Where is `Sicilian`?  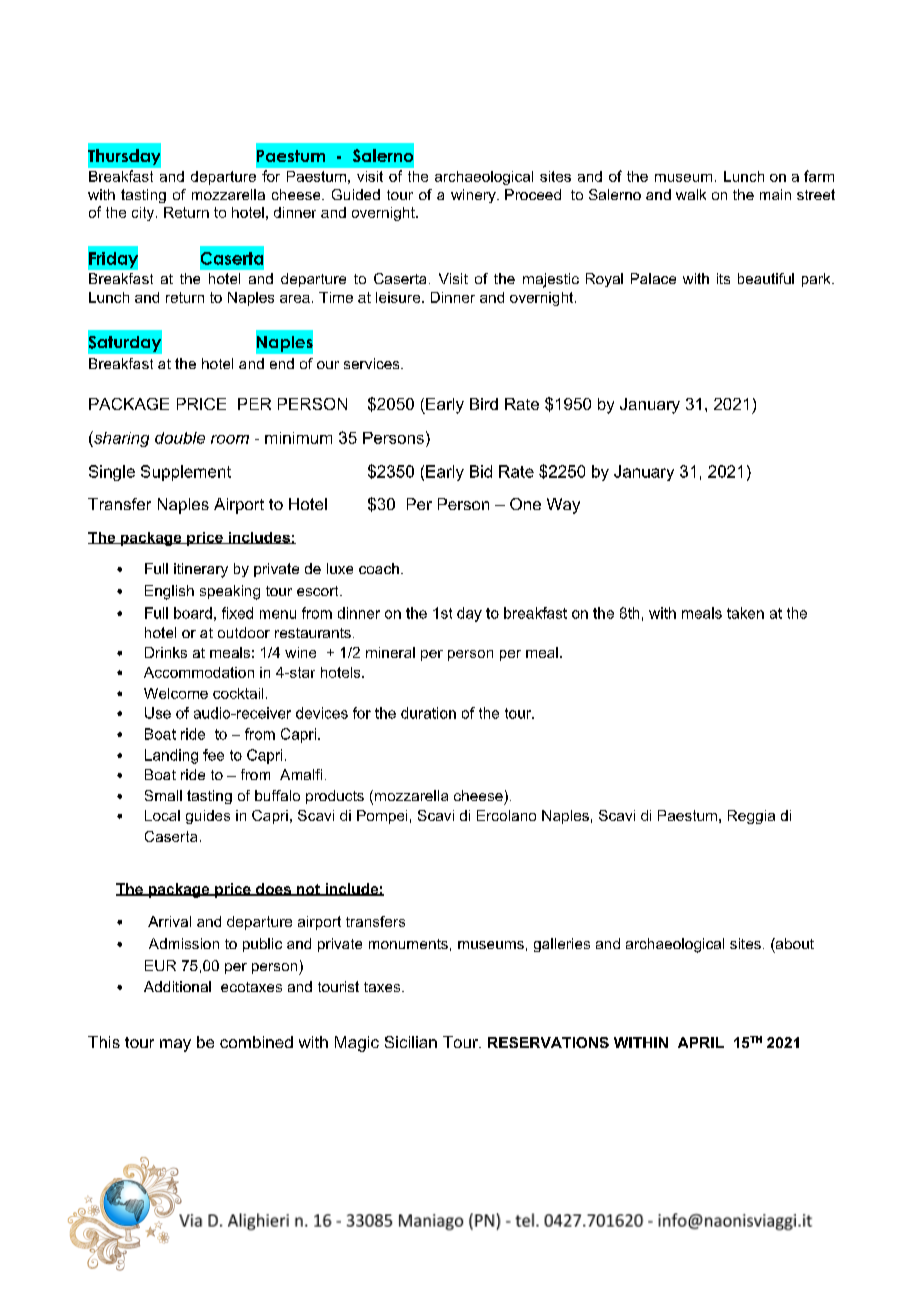 Sicilian is located at coordinates (411, 1042).
